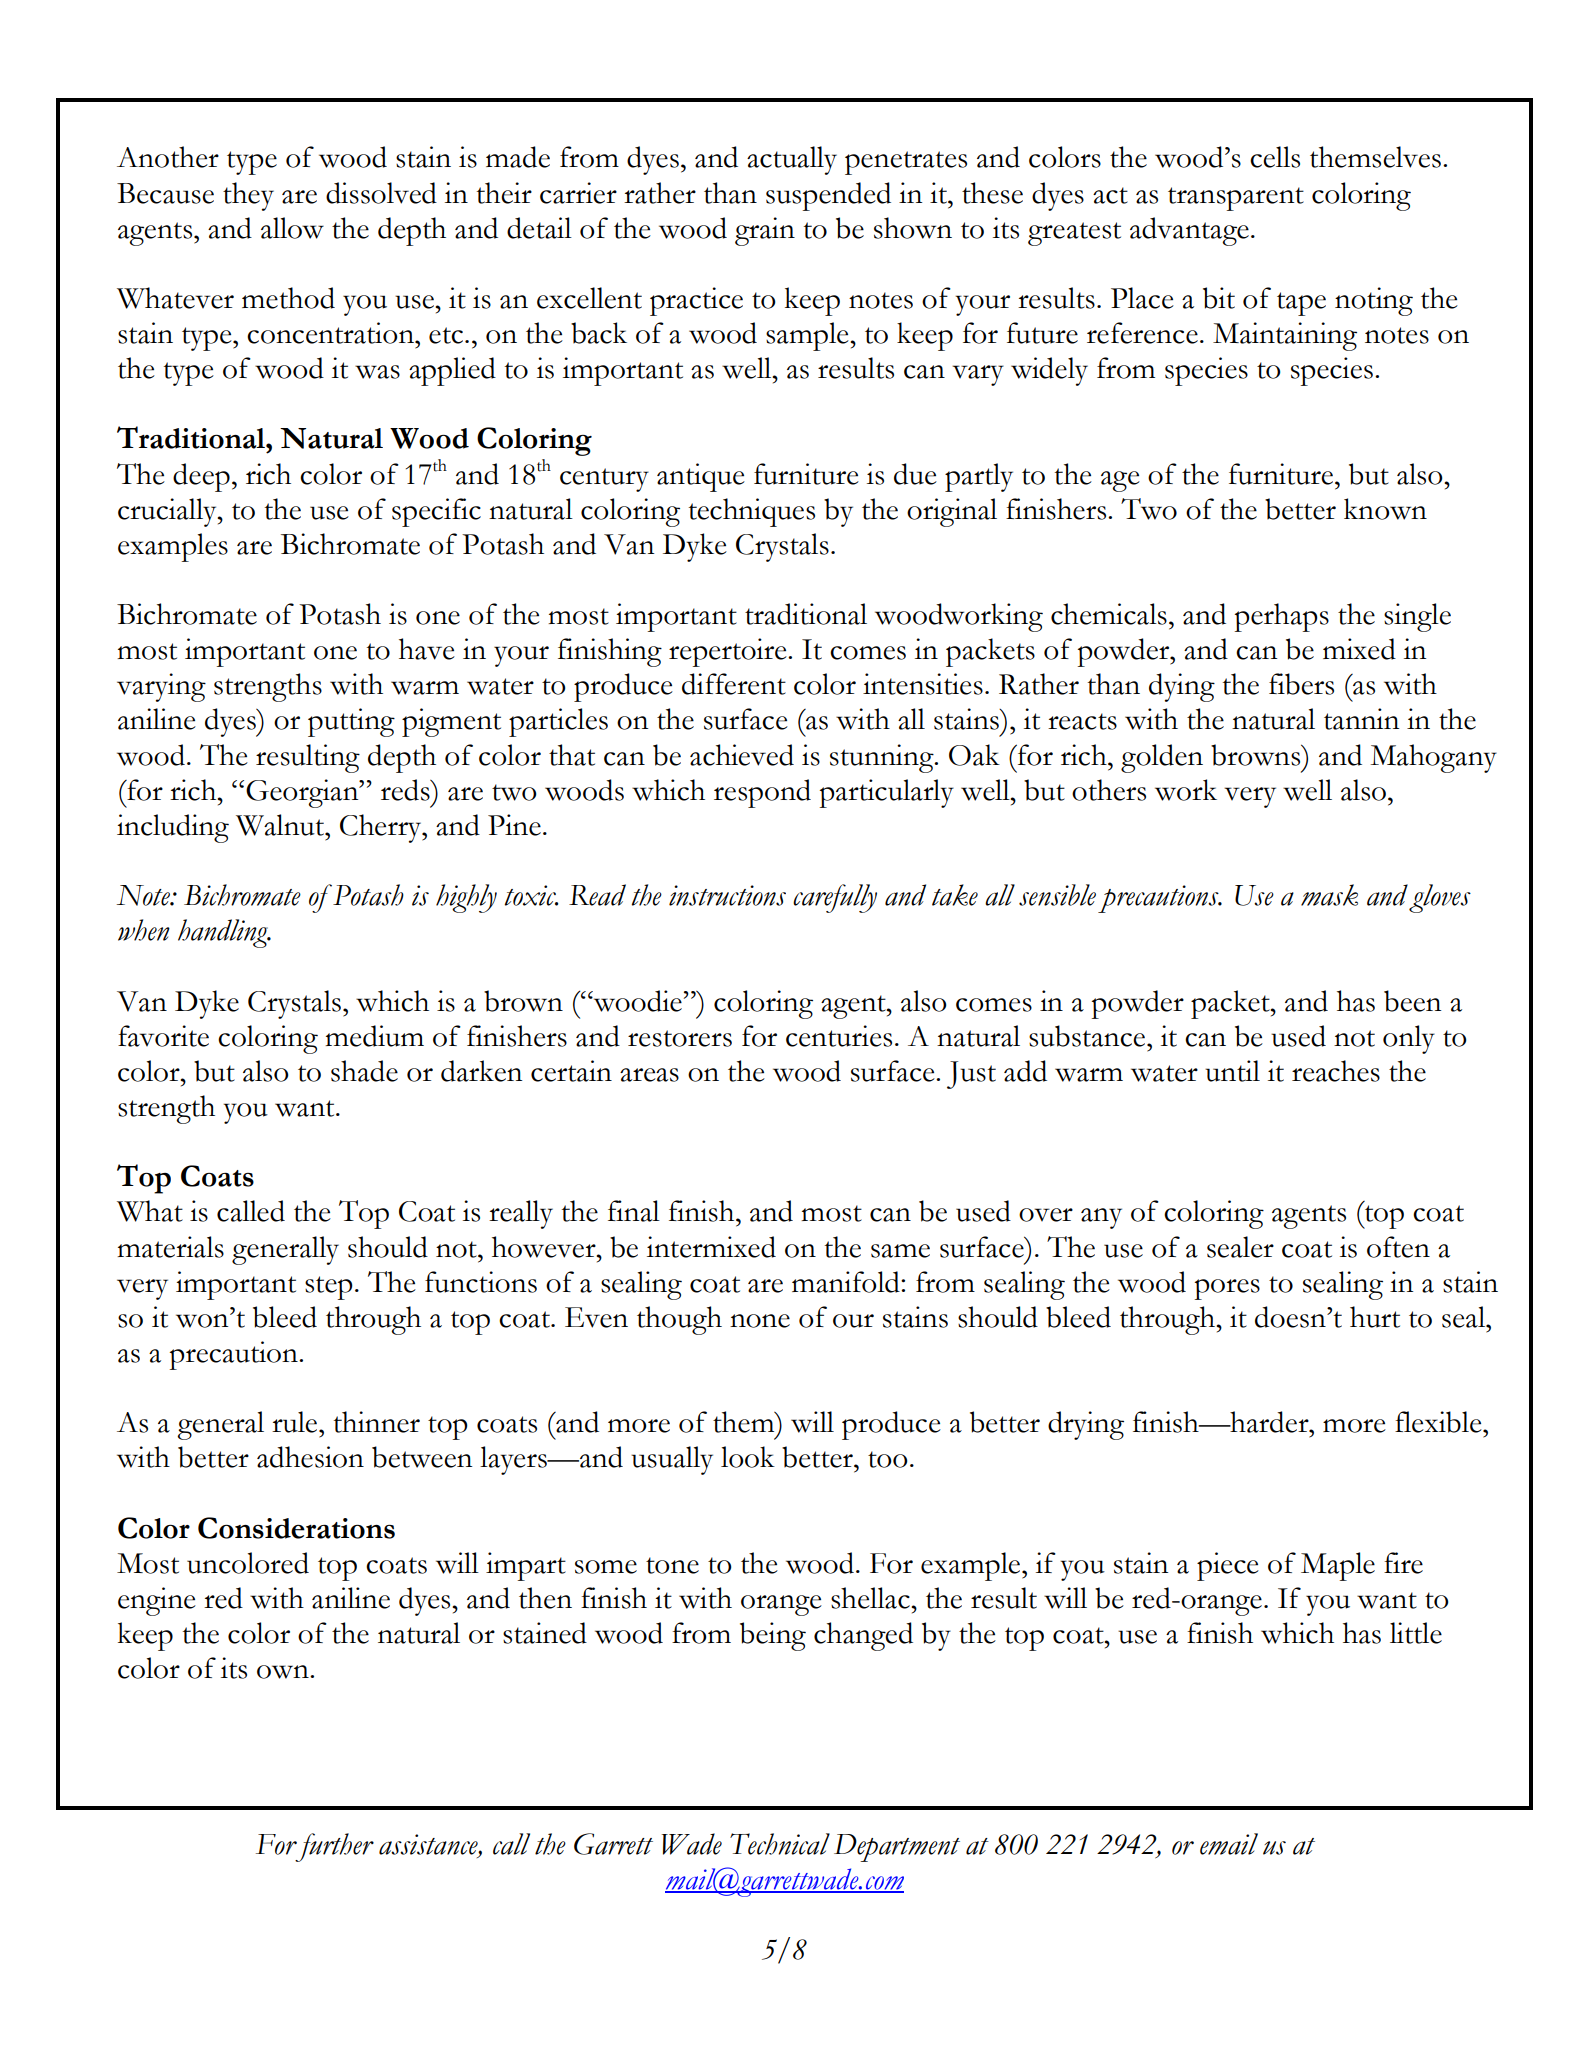  Describe the element at coordinates (748, 1457) in the page. I see `look` at that location.
